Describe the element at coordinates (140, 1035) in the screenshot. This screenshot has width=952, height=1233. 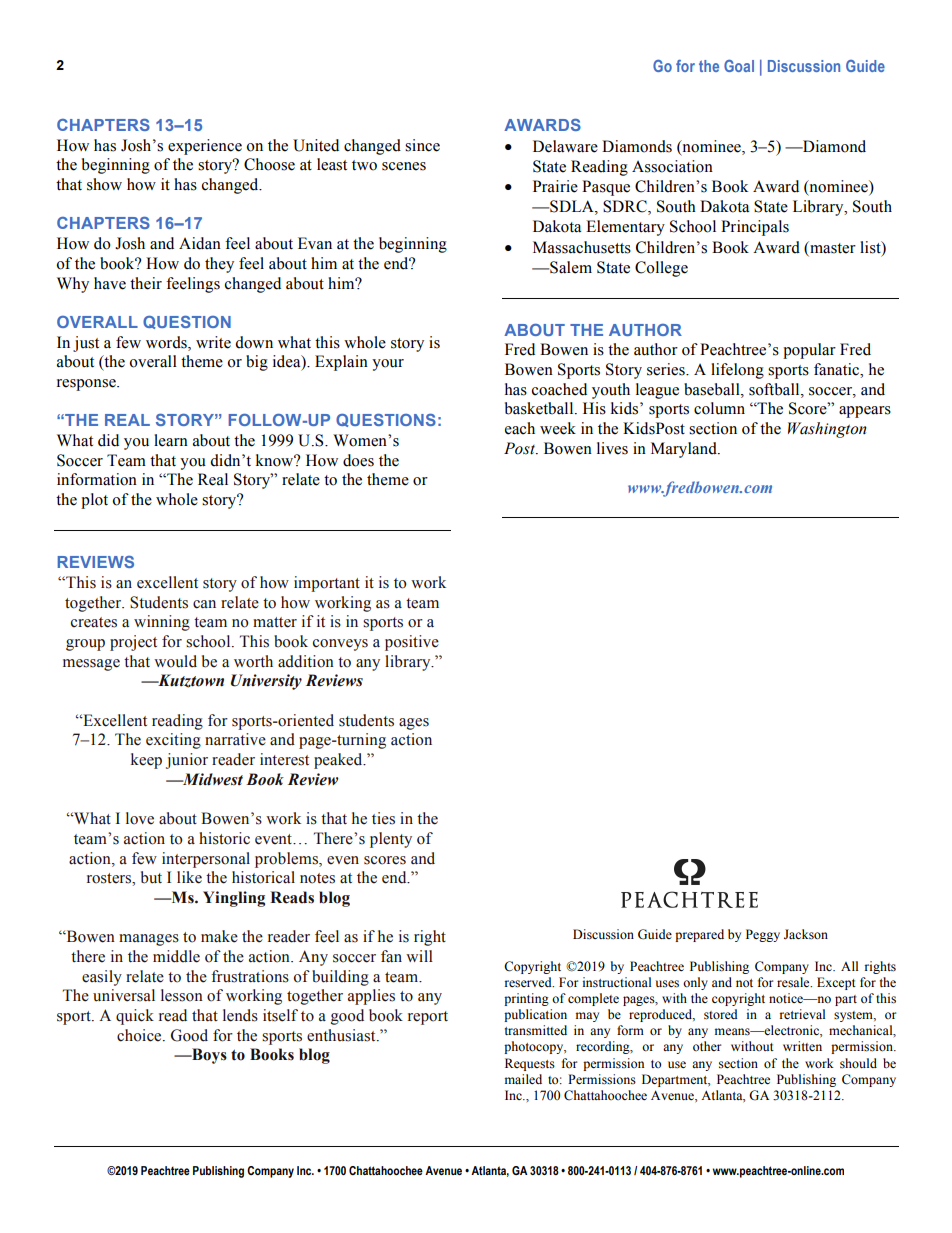
I see `choice` at that location.
